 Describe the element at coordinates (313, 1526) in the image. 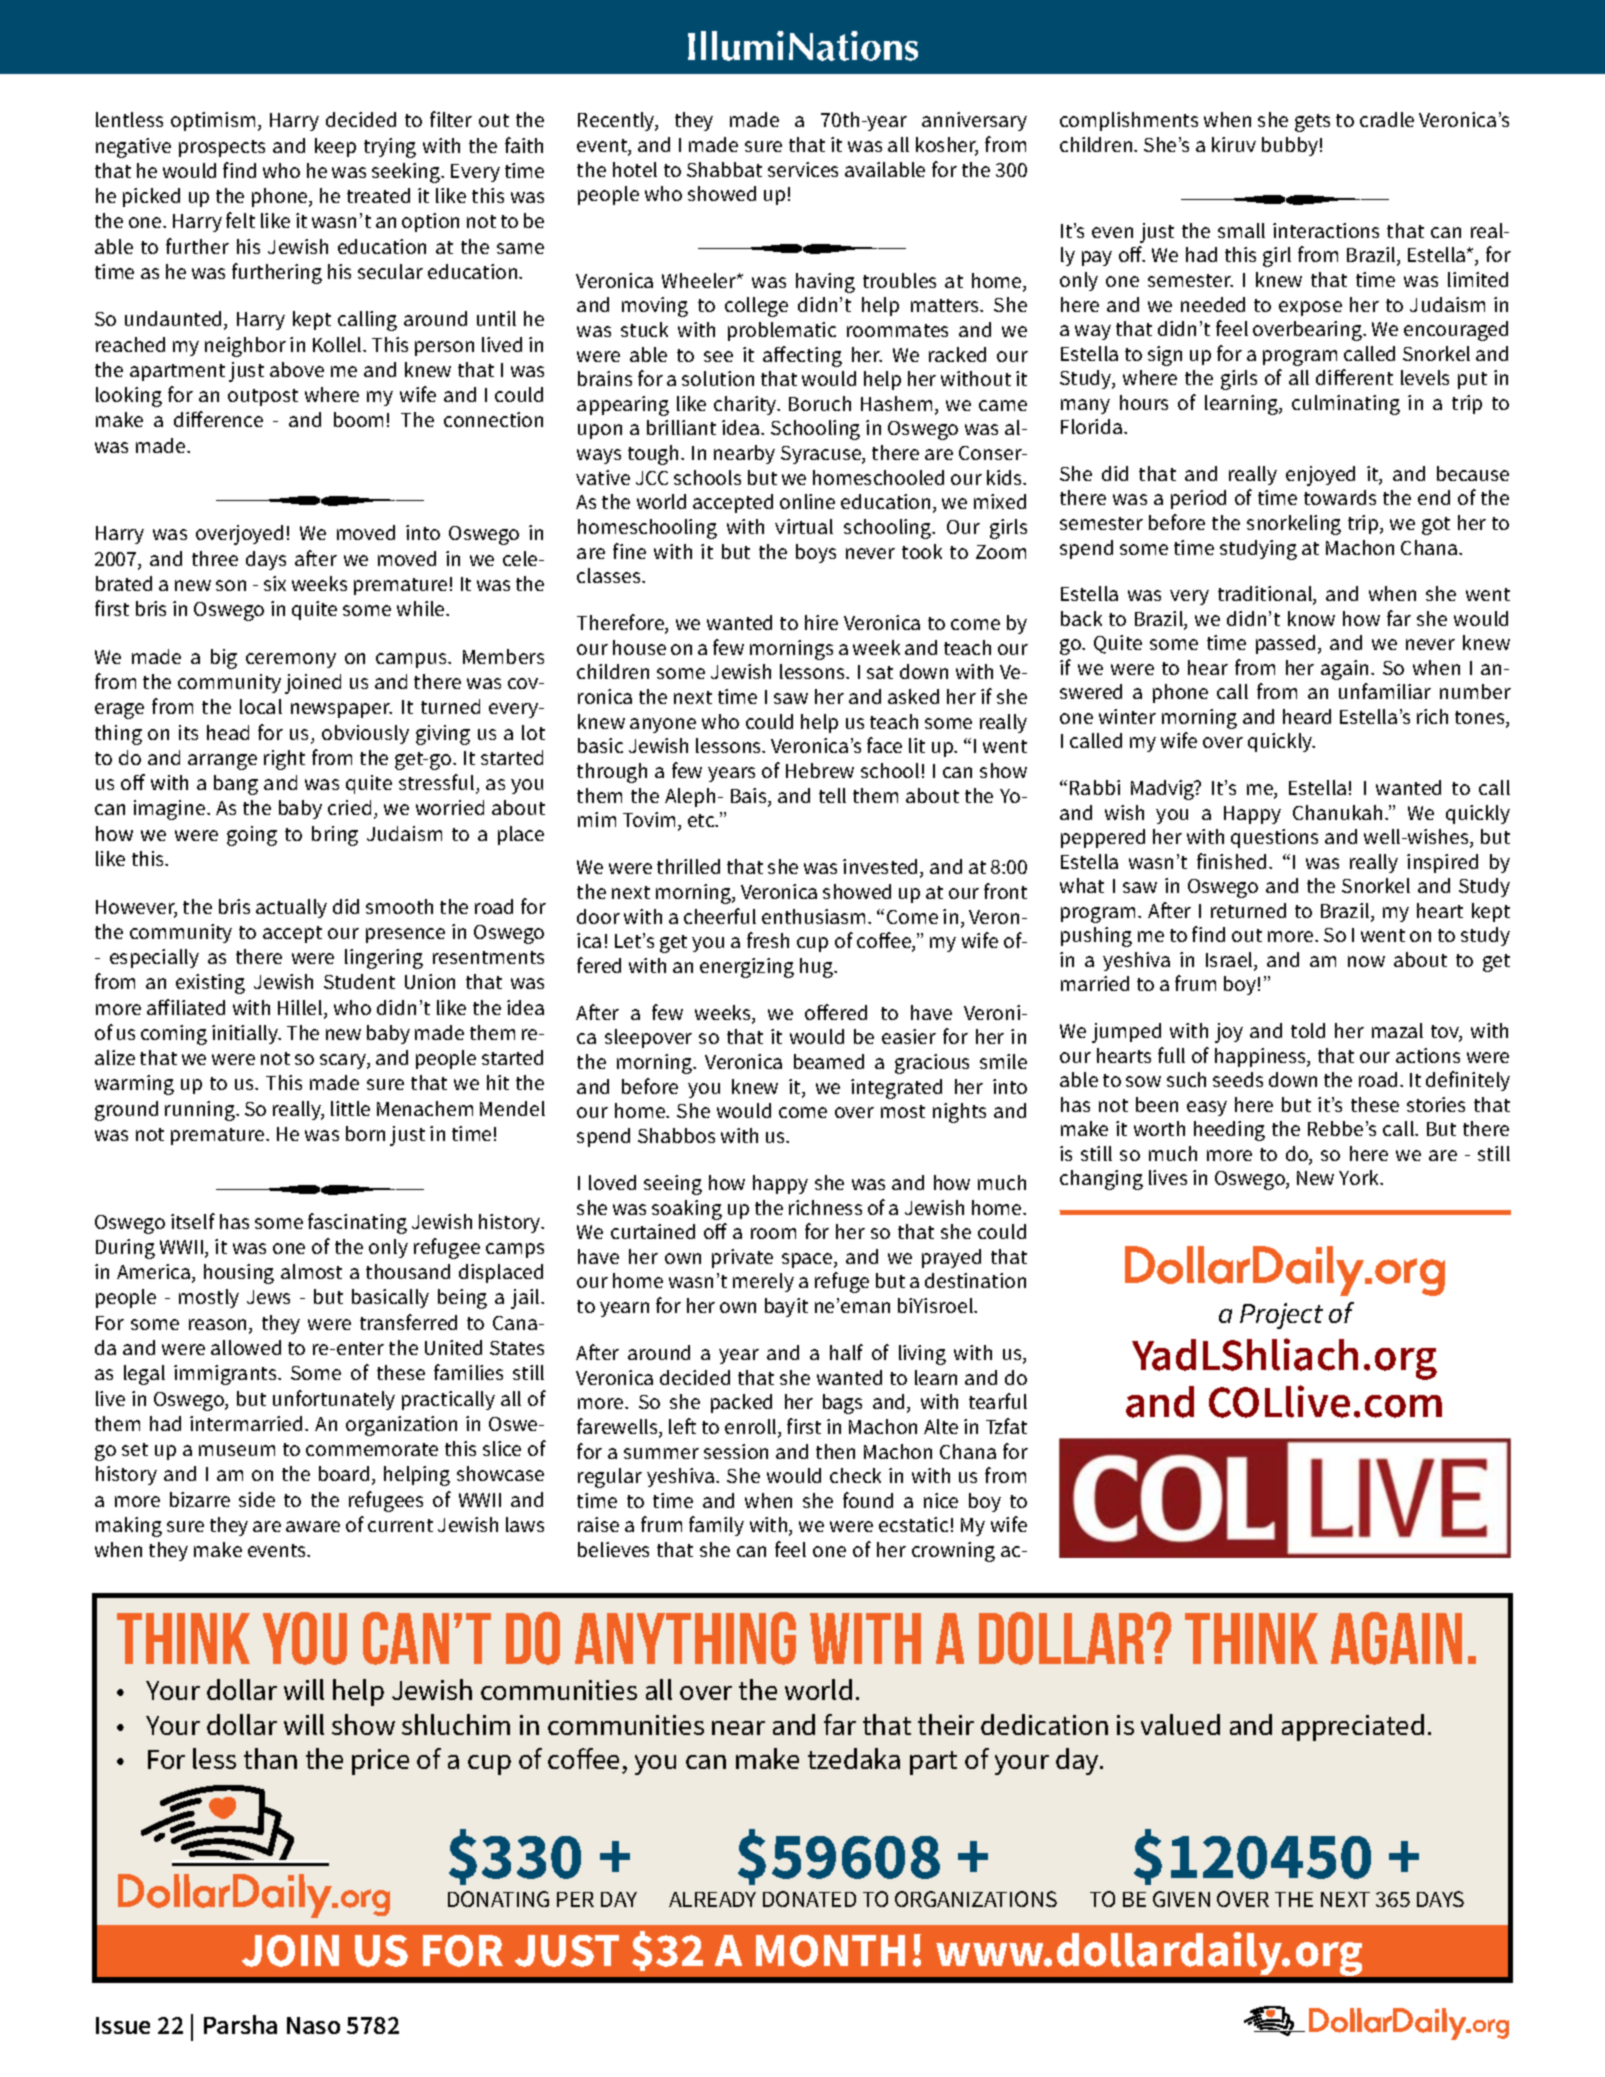

I see `aware` at that location.
